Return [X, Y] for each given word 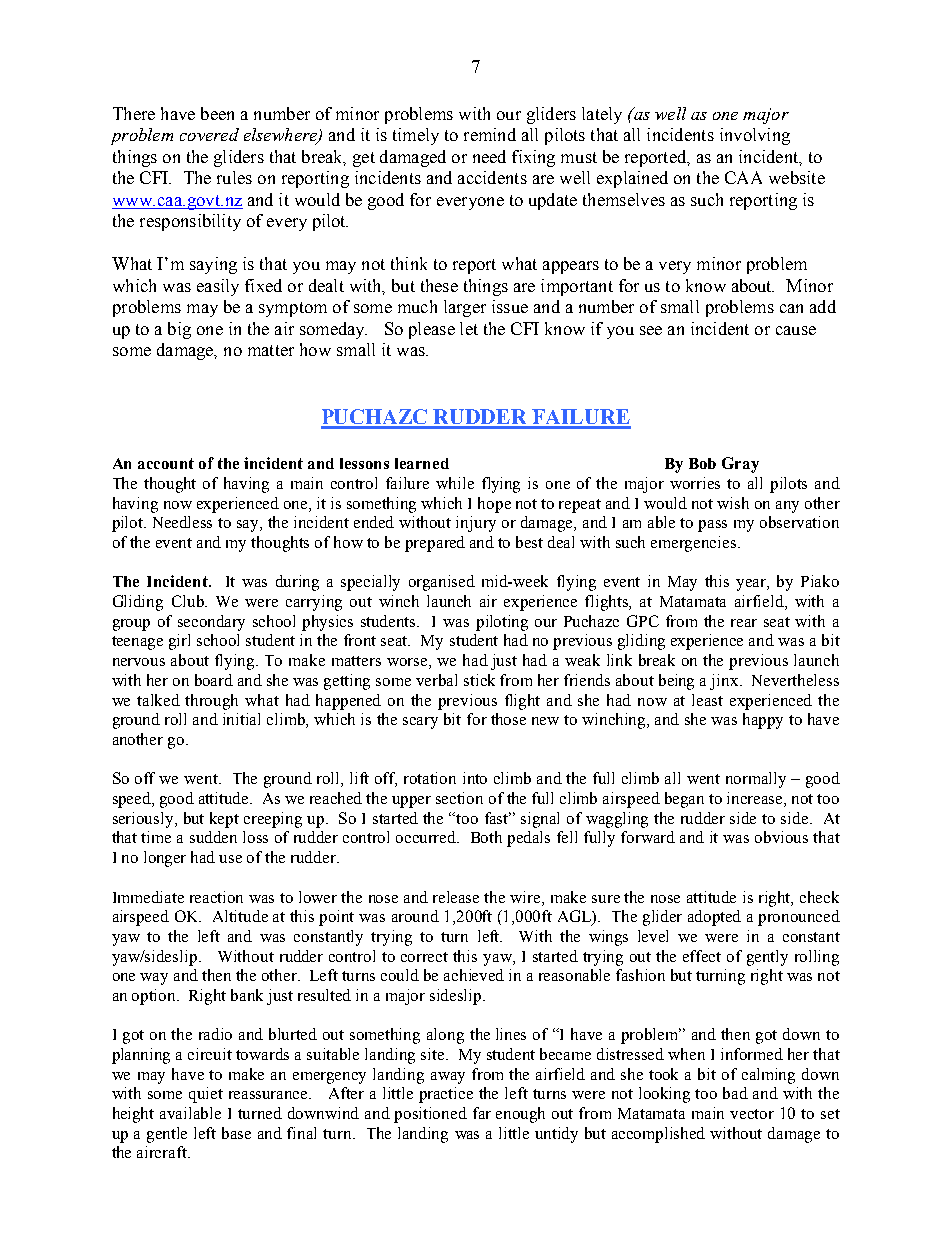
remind [490, 134]
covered [209, 134]
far [482, 1113]
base [236, 1133]
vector [752, 1114]
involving [755, 136]
